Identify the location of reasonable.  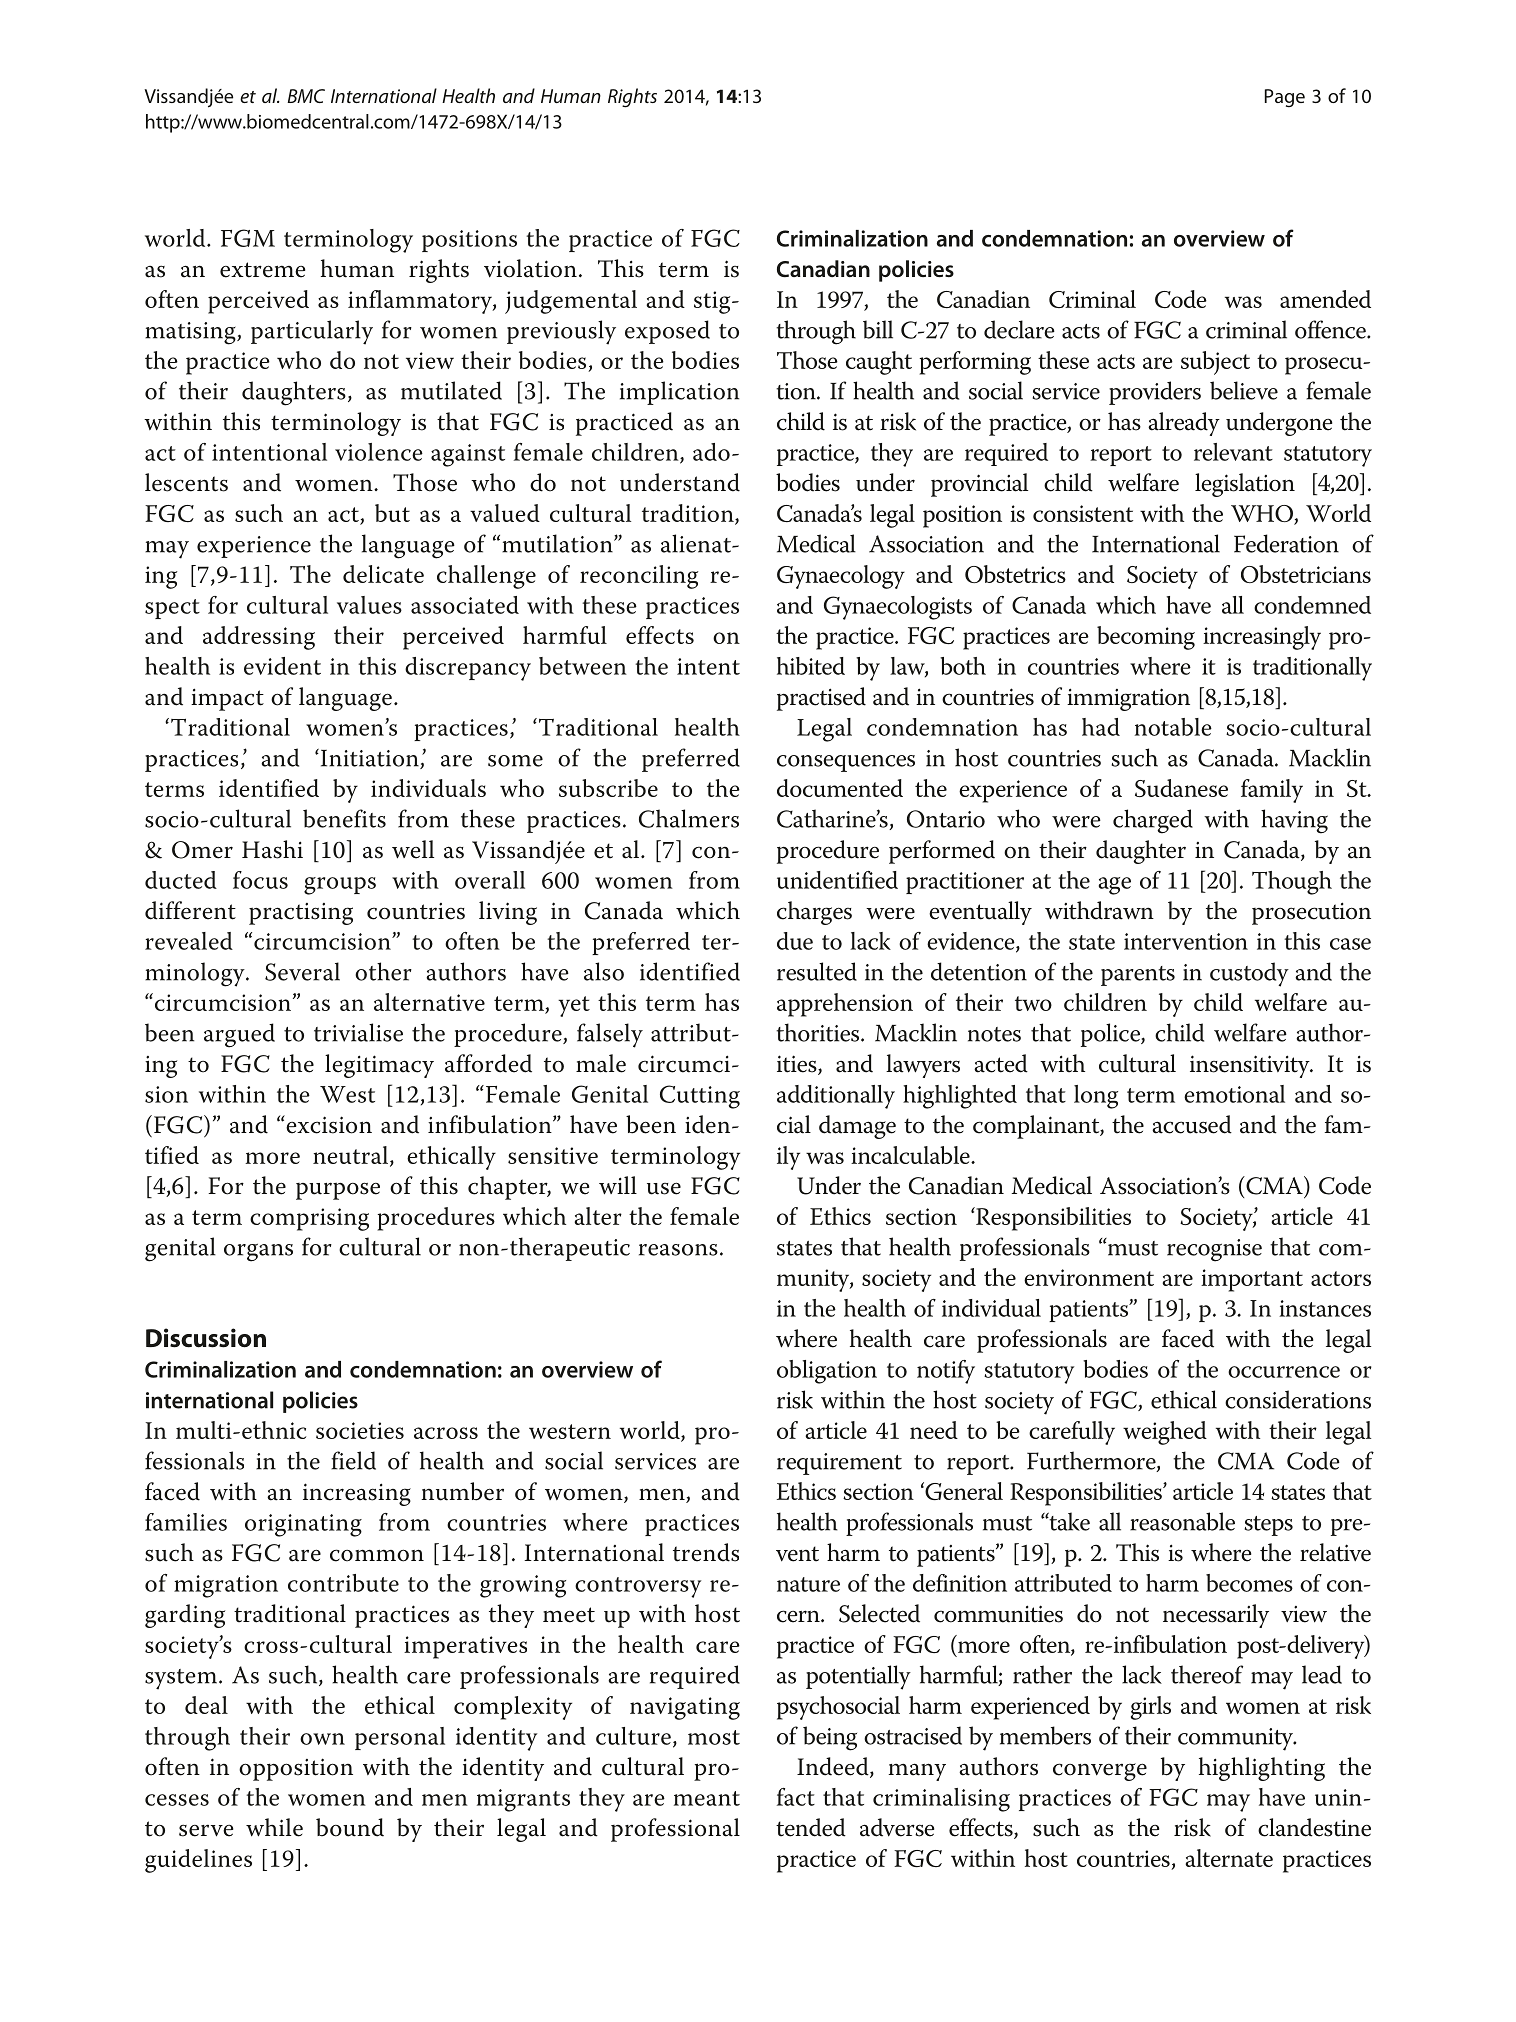
(1182, 1521).
